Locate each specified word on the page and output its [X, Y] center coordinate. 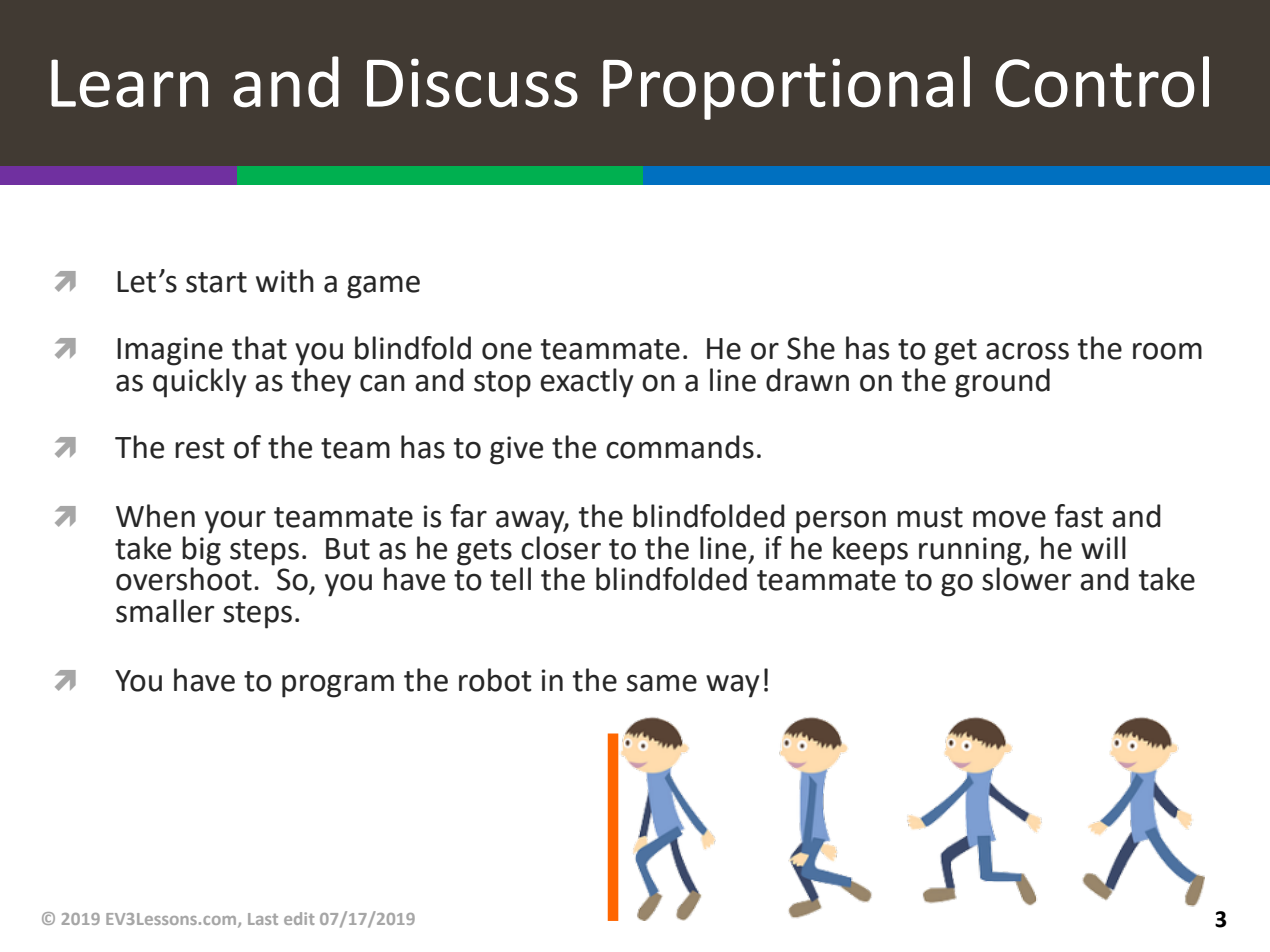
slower [1026, 578]
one [507, 351]
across [1027, 351]
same [662, 683]
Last [263, 919]
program [338, 686]
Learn [129, 83]
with [285, 281]
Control [1102, 82]
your [235, 522]
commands [680, 447]
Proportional [786, 88]
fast [1079, 516]
